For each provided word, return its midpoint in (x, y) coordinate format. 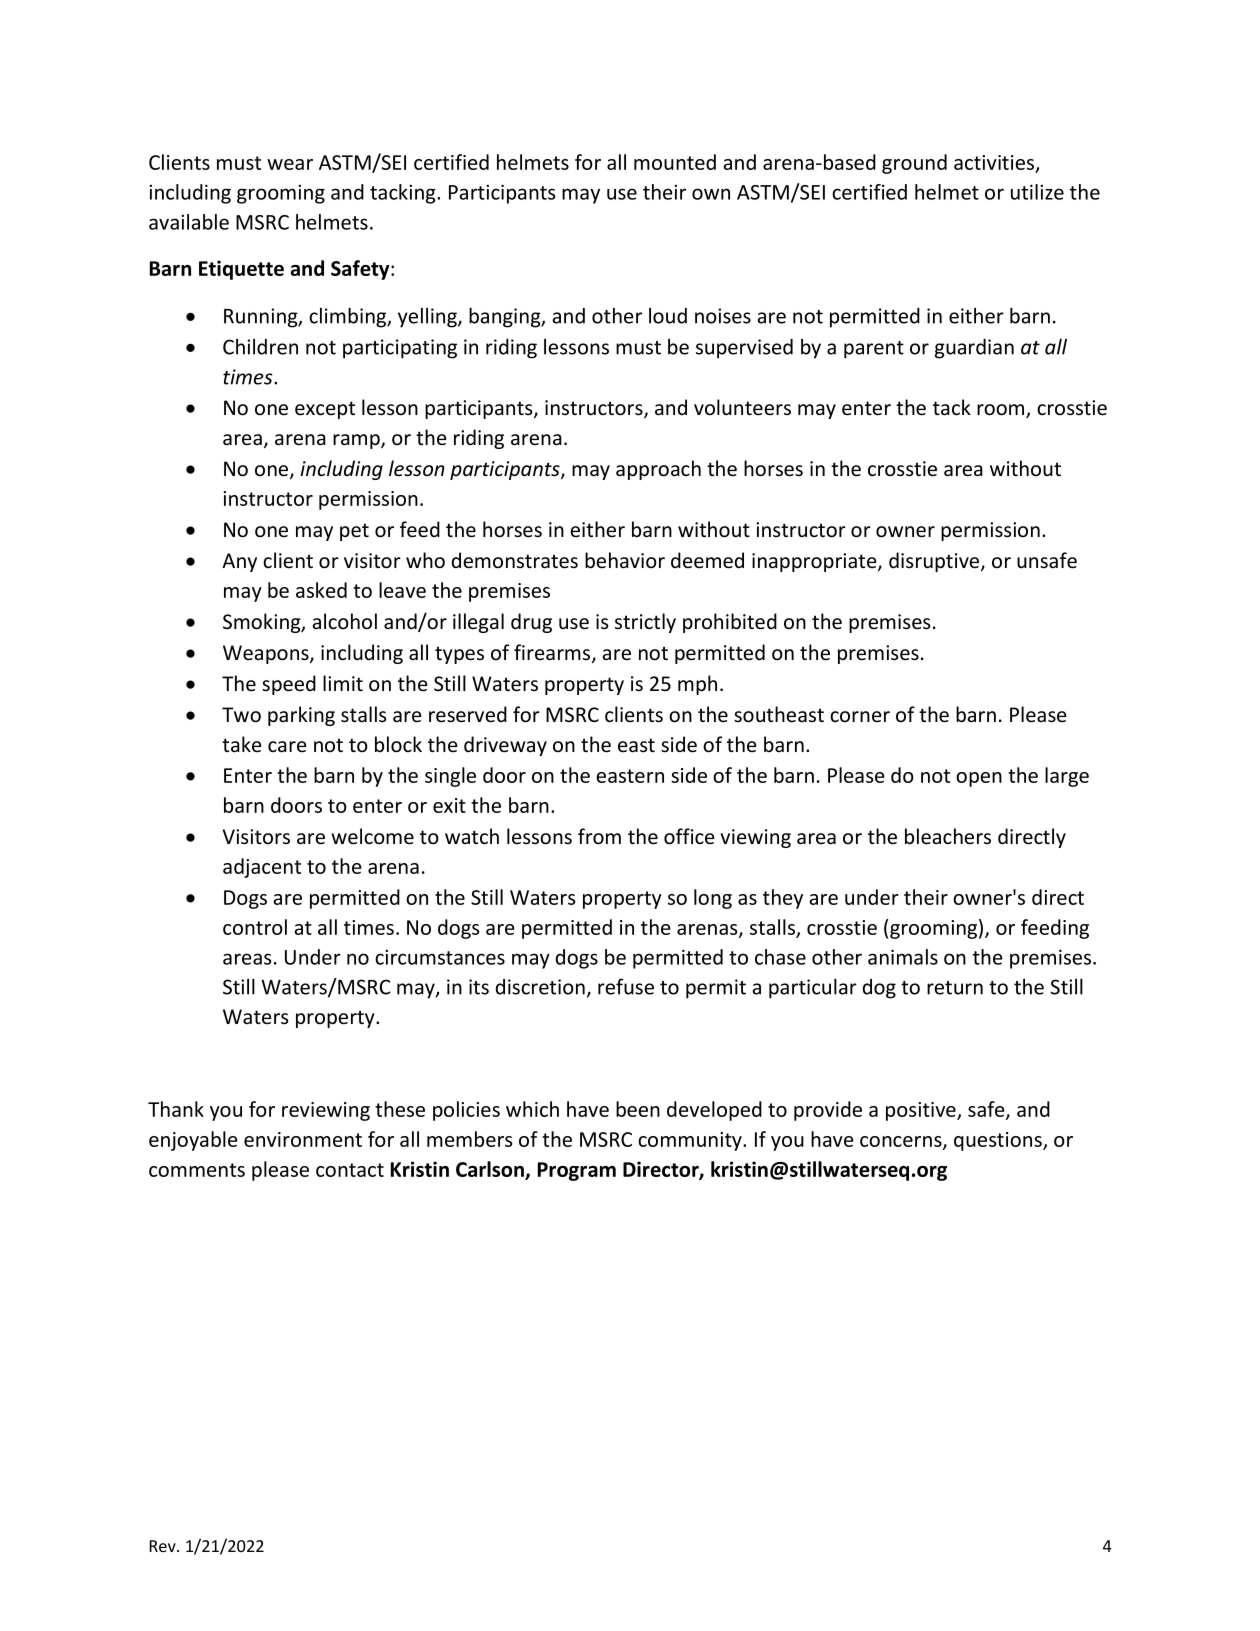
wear (290, 164)
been (638, 1109)
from (599, 836)
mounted (675, 162)
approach (658, 470)
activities (995, 163)
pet (354, 532)
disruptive (935, 562)
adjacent (262, 868)
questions (999, 1141)
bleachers (948, 836)
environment (303, 1139)
